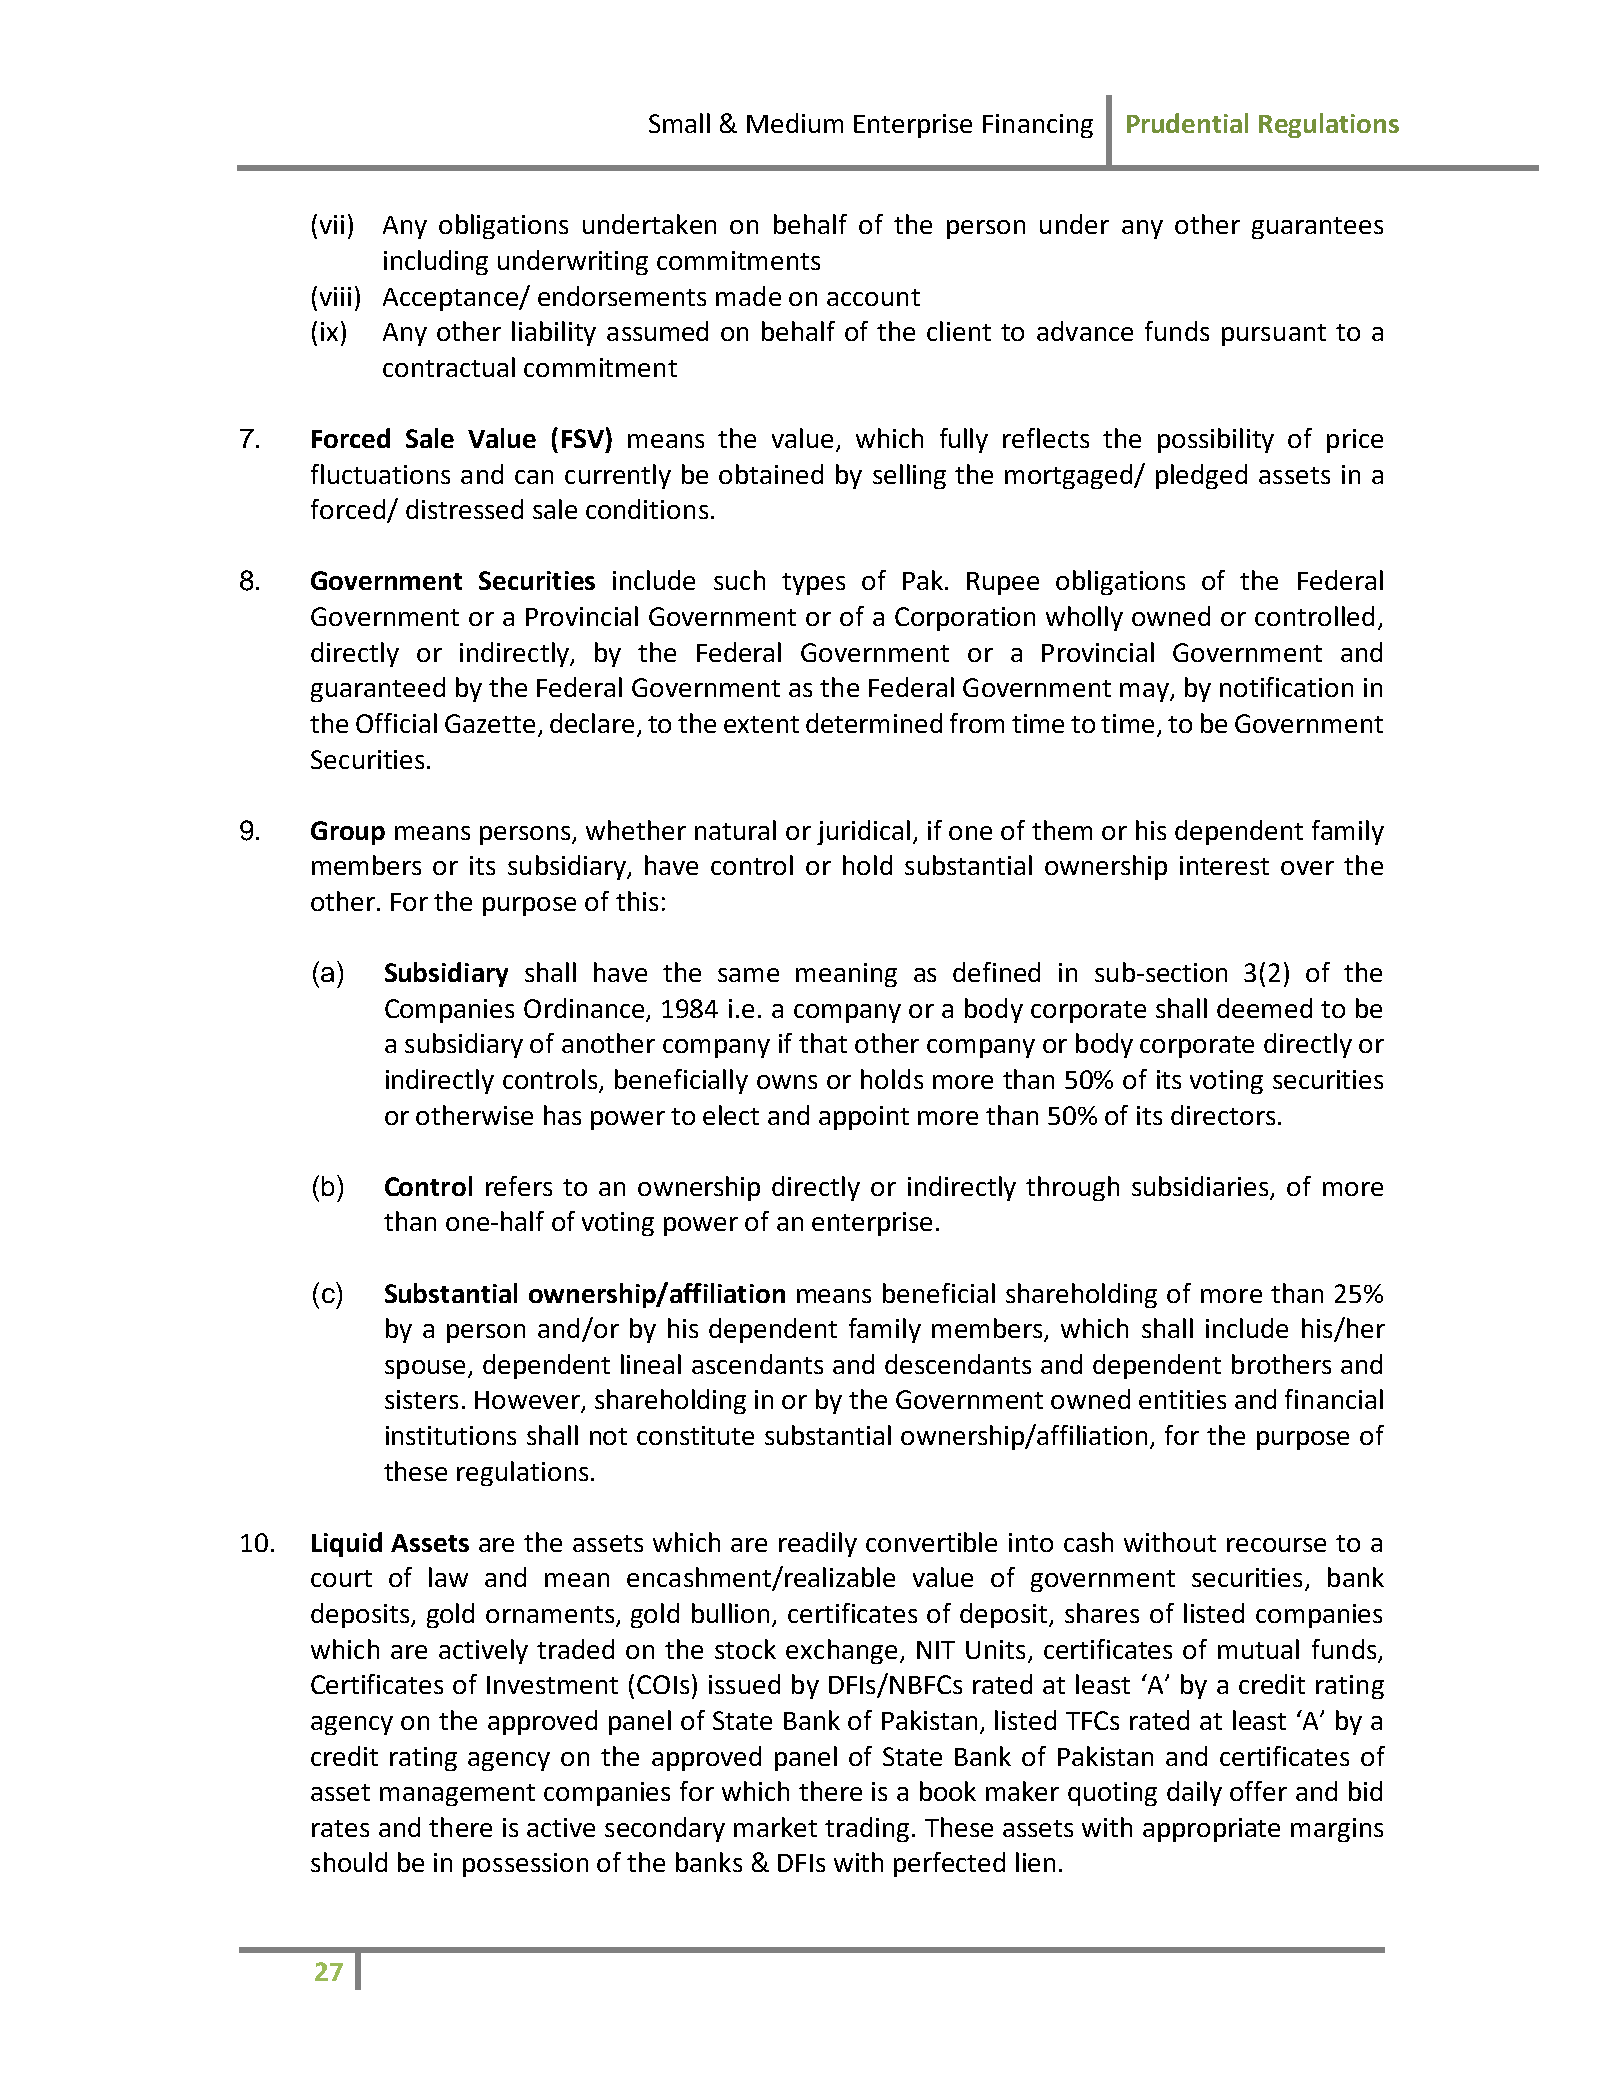  What do you see at coordinates (1264, 1008) in the screenshot?
I see `deemed` at bounding box center [1264, 1008].
